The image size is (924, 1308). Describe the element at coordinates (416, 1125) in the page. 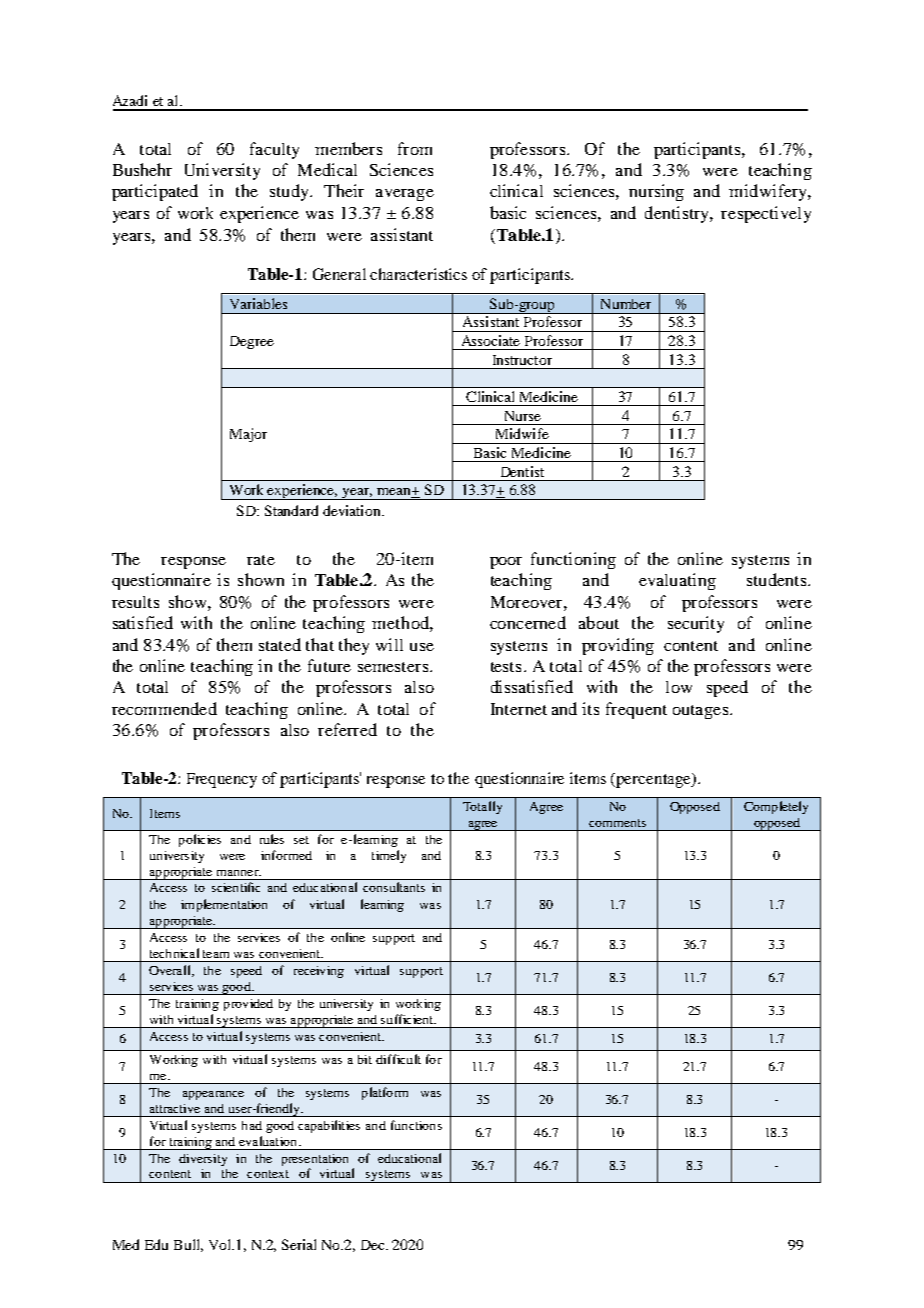

I see `functions` at that location.
